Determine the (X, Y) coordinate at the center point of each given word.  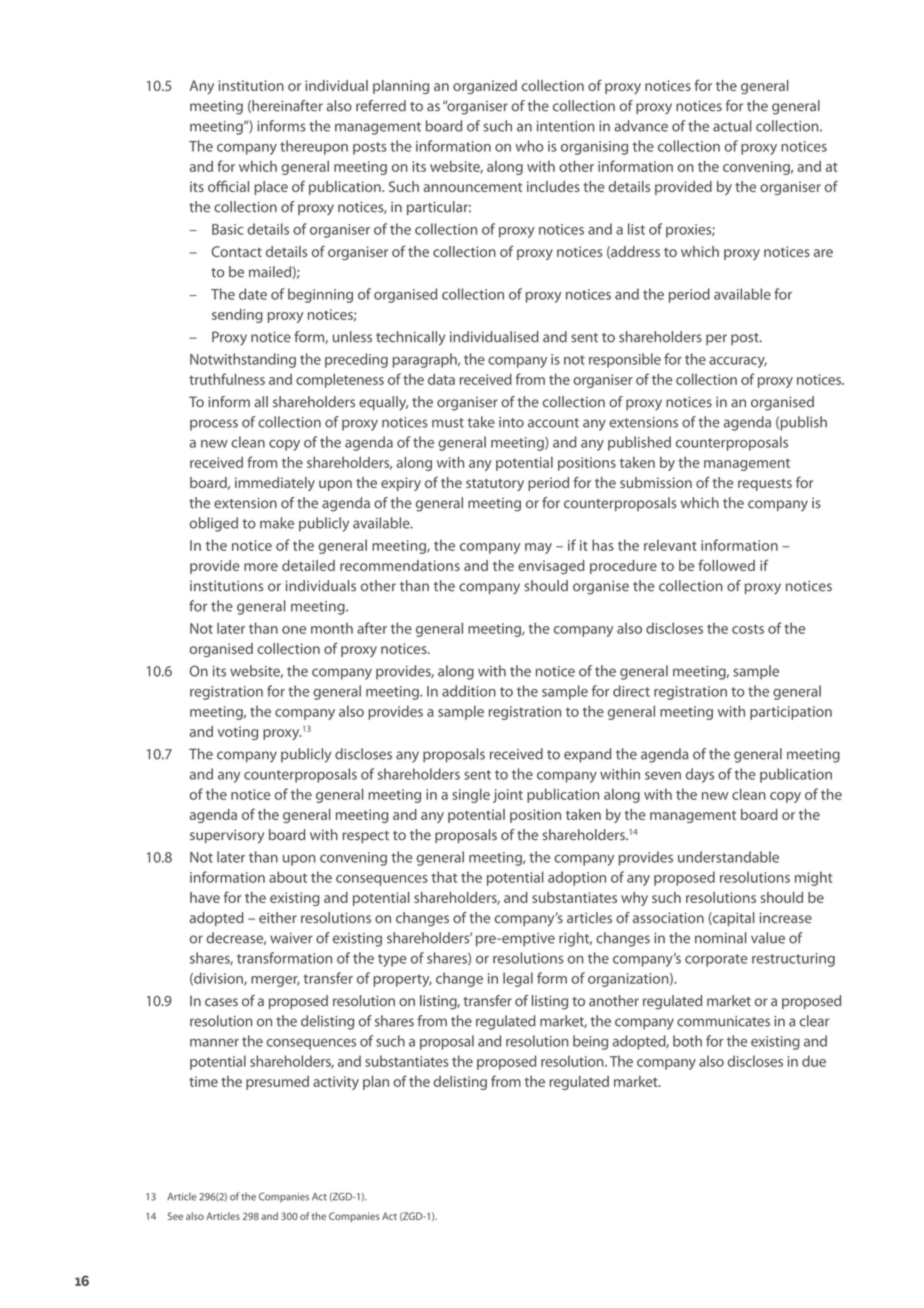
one (294, 630)
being (590, 1042)
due (814, 1061)
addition (469, 691)
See (175, 1216)
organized (485, 87)
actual (732, 126)
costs (748, 629)
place (271, 188)
